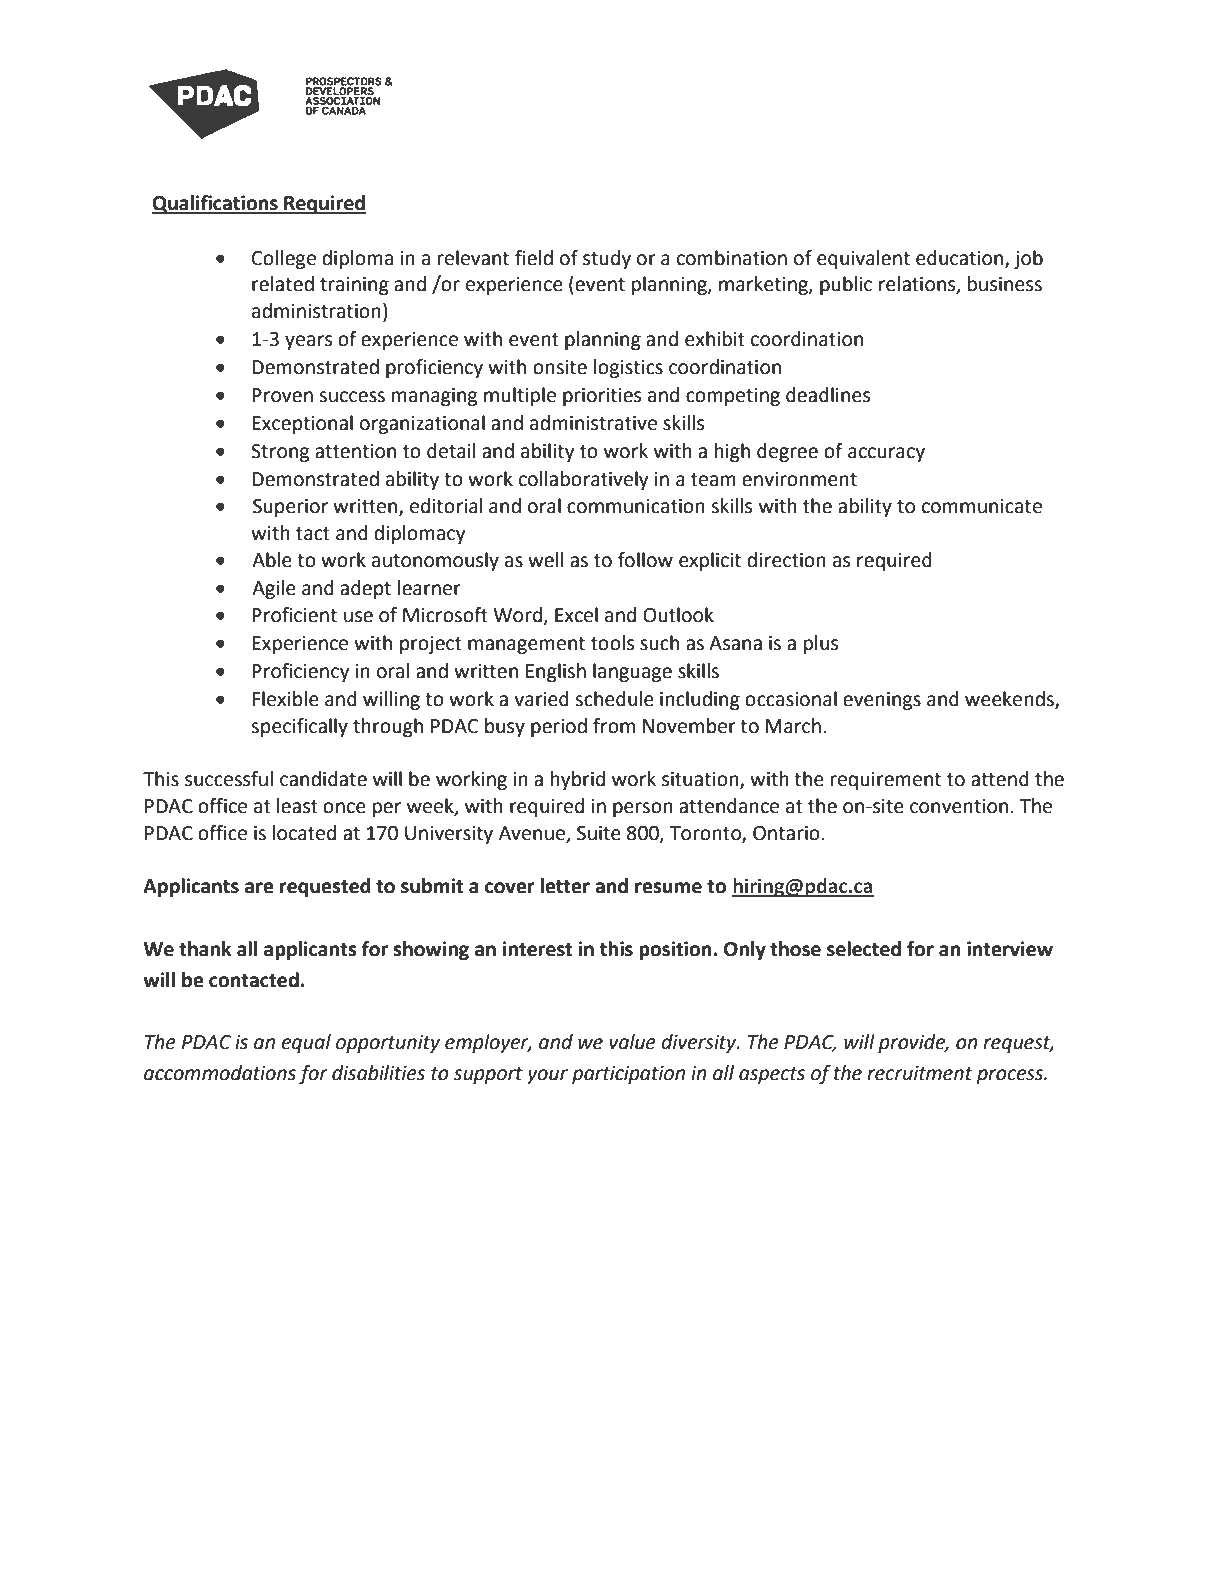 The height and width of the screenshot is (1578, 1220). What do you see at coordinates (612, 643) in the screenshot?
I see `tools` at bounding box center [612, 643].
